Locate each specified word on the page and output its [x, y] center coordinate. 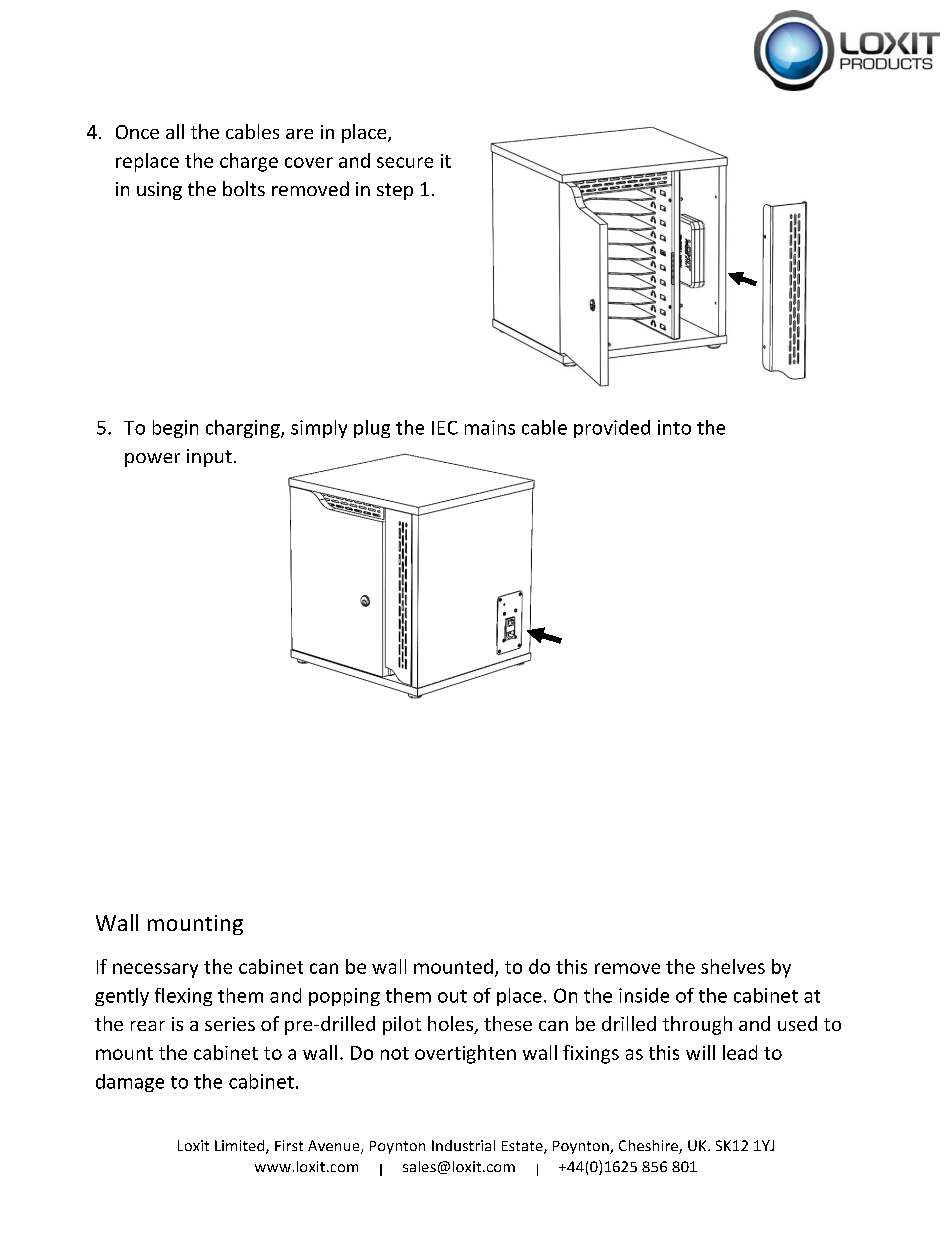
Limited [241, 1147]
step [395, 191]
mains [490, 427]
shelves [733, 966]
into [674, 427]
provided [612, 429]
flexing [183, 997]
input [209, 458]
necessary [155, 970]
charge [249, 162]
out [452, 996]
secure [405, 162]
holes [452, 1025]
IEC [445, 428]
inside [644, 995]
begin [175, 429]
